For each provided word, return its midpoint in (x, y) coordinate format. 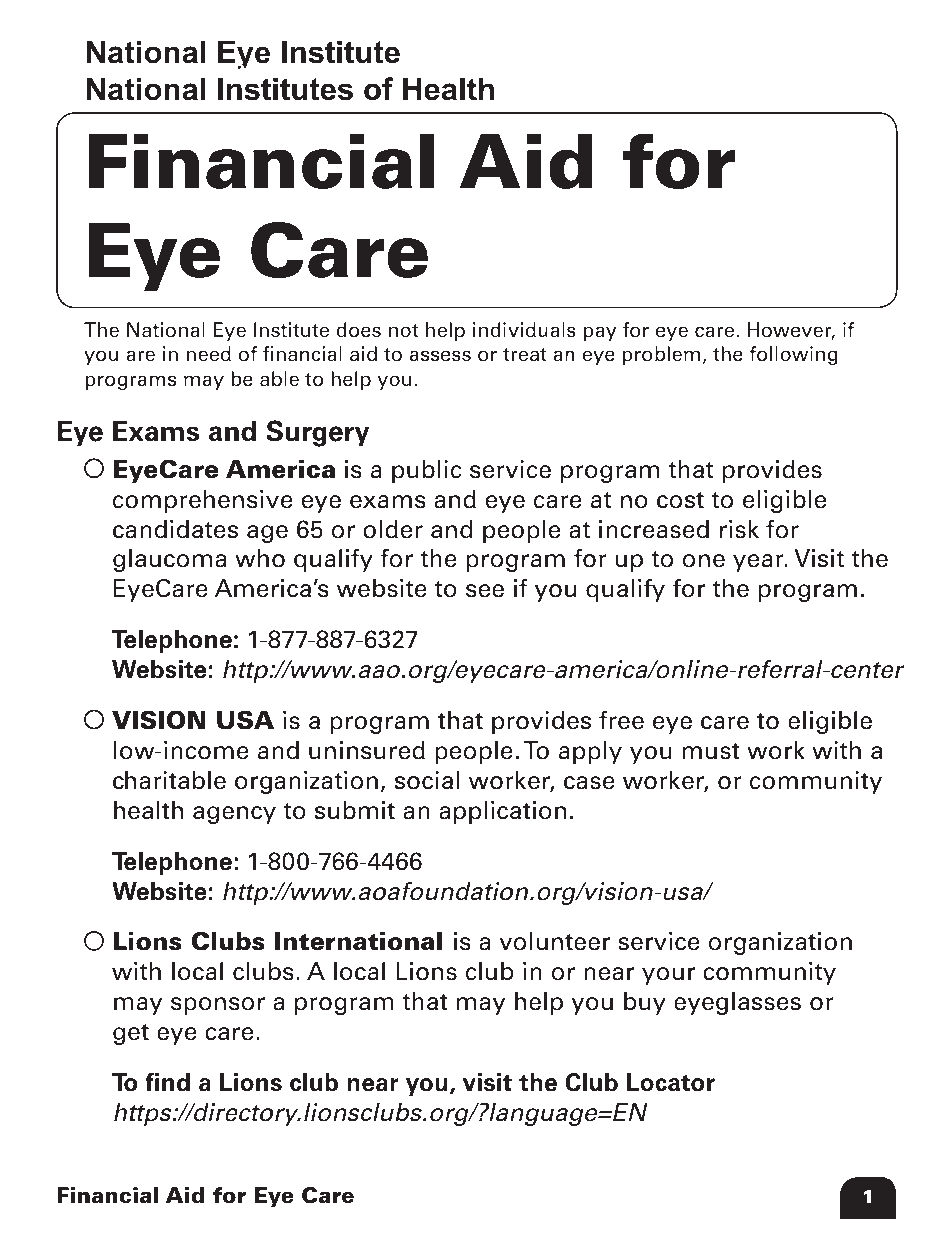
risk (739, 529)
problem (661, 355)
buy (645, 1003)
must (711, 751)
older (393, 529)
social (427, 780)
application (502, 812)
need (209, 354)
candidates (175, 529)
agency (234, 815)
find (167, 1081)
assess (440, 356)
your (668, 976)
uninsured (367, 750)
